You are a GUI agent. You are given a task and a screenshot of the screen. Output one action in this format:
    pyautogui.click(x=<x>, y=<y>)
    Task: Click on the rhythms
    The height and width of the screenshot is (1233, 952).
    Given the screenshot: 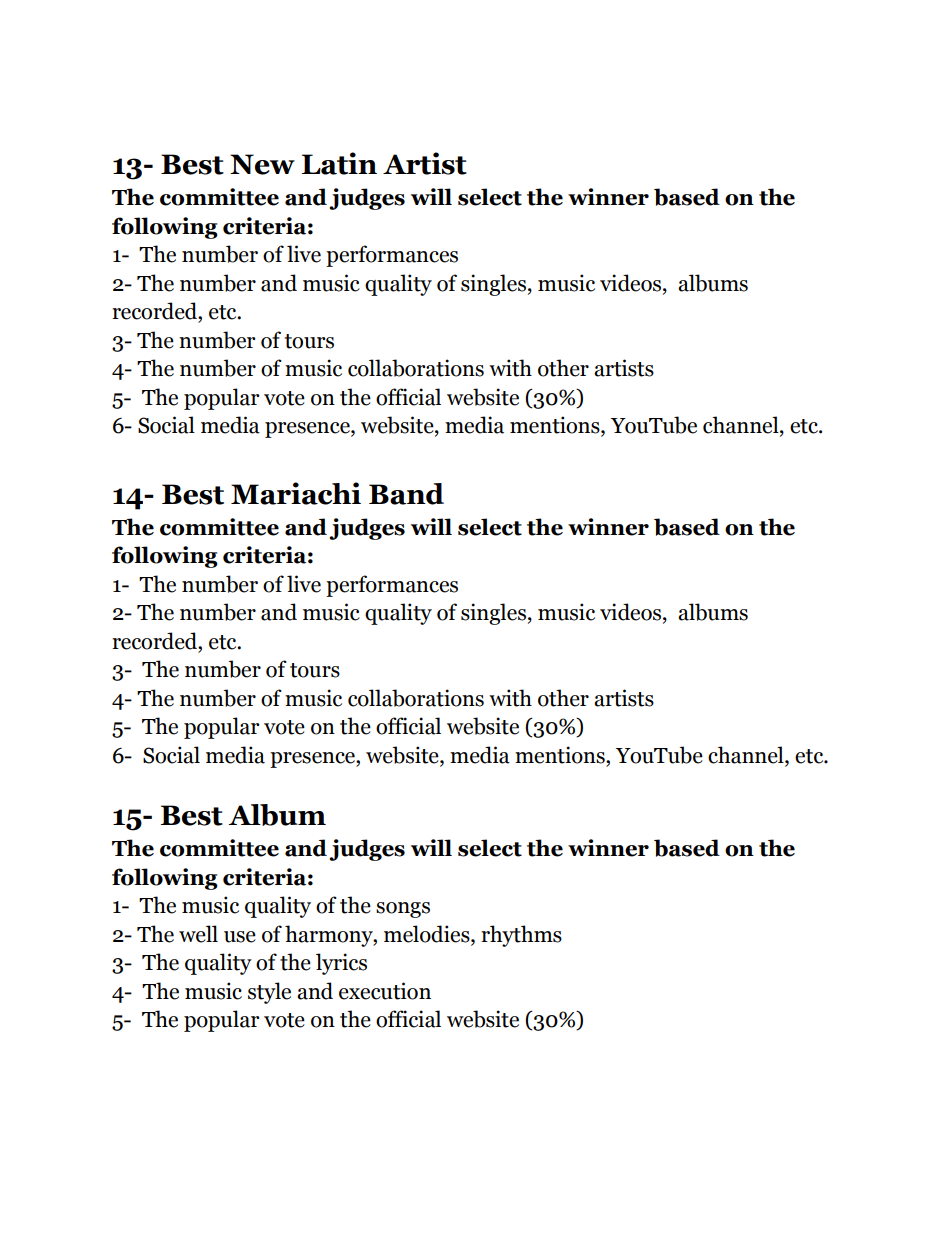 What is the action you would take?
    pyautogui.click(x=521, y=936)
